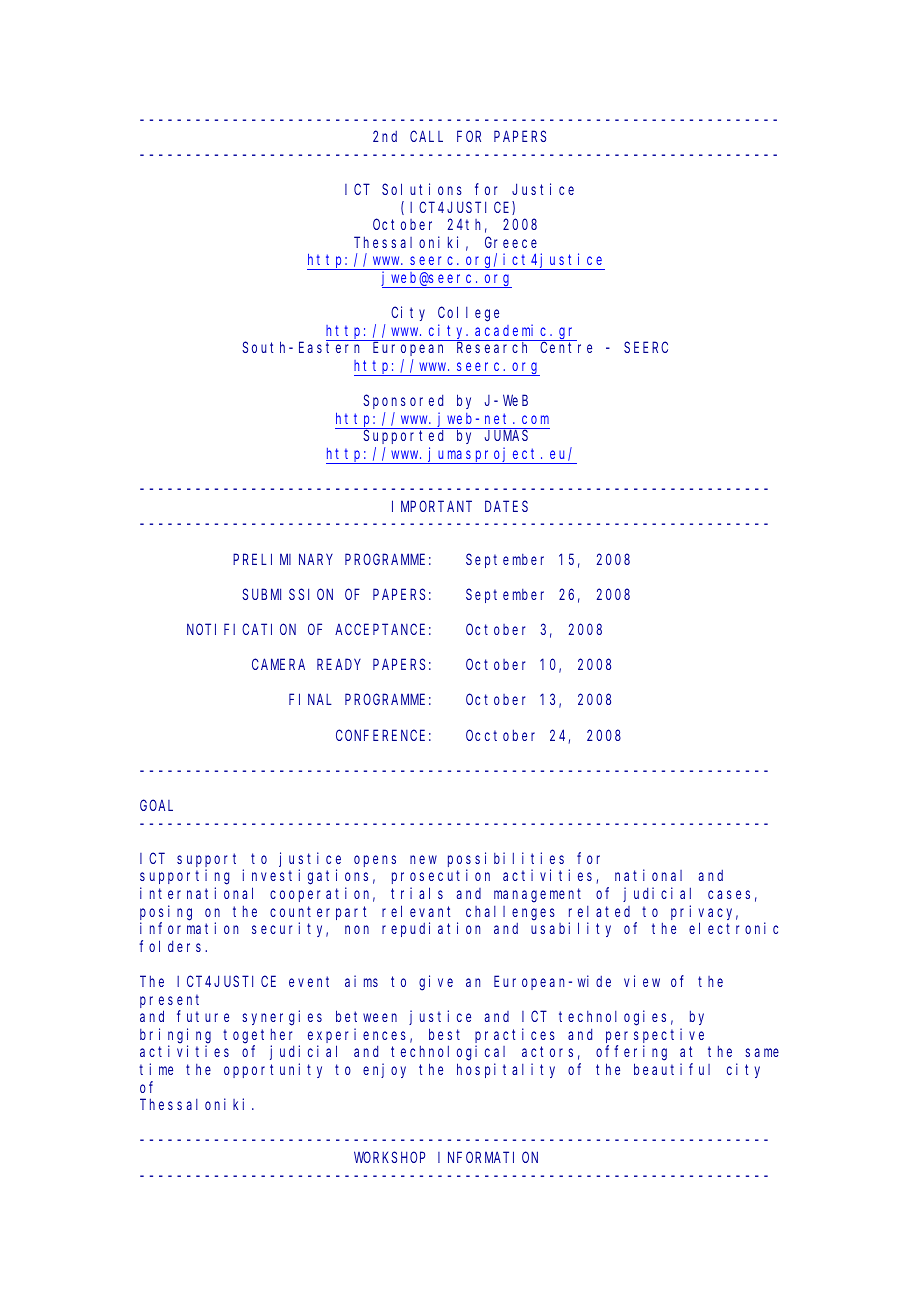 Image resolution: width=924 pixels, height=1308 pixels. What do you see at coordinates (166, 913) in the screenshot?
I see `posing` at bounding box center [166, 913].
